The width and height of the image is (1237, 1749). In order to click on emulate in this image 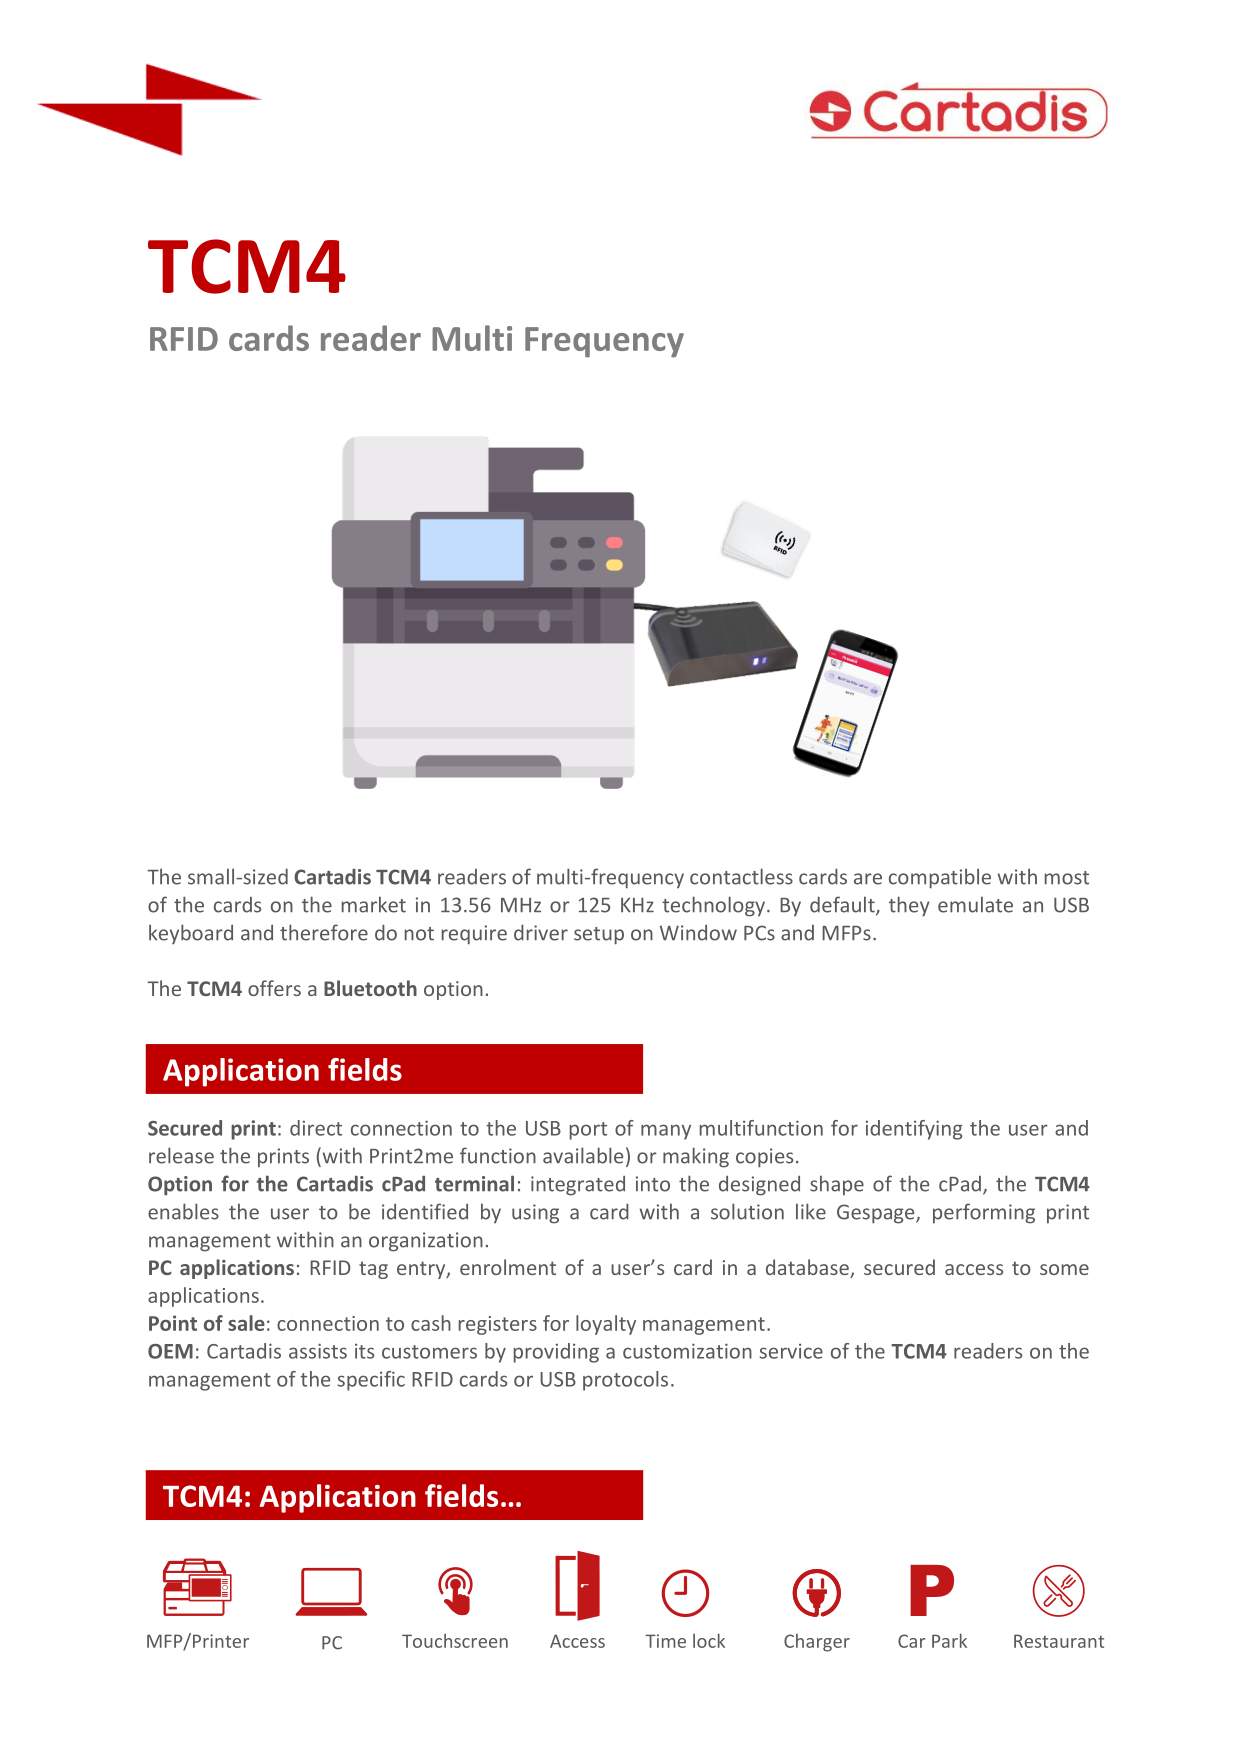, I will do `click(975, 904)`.
